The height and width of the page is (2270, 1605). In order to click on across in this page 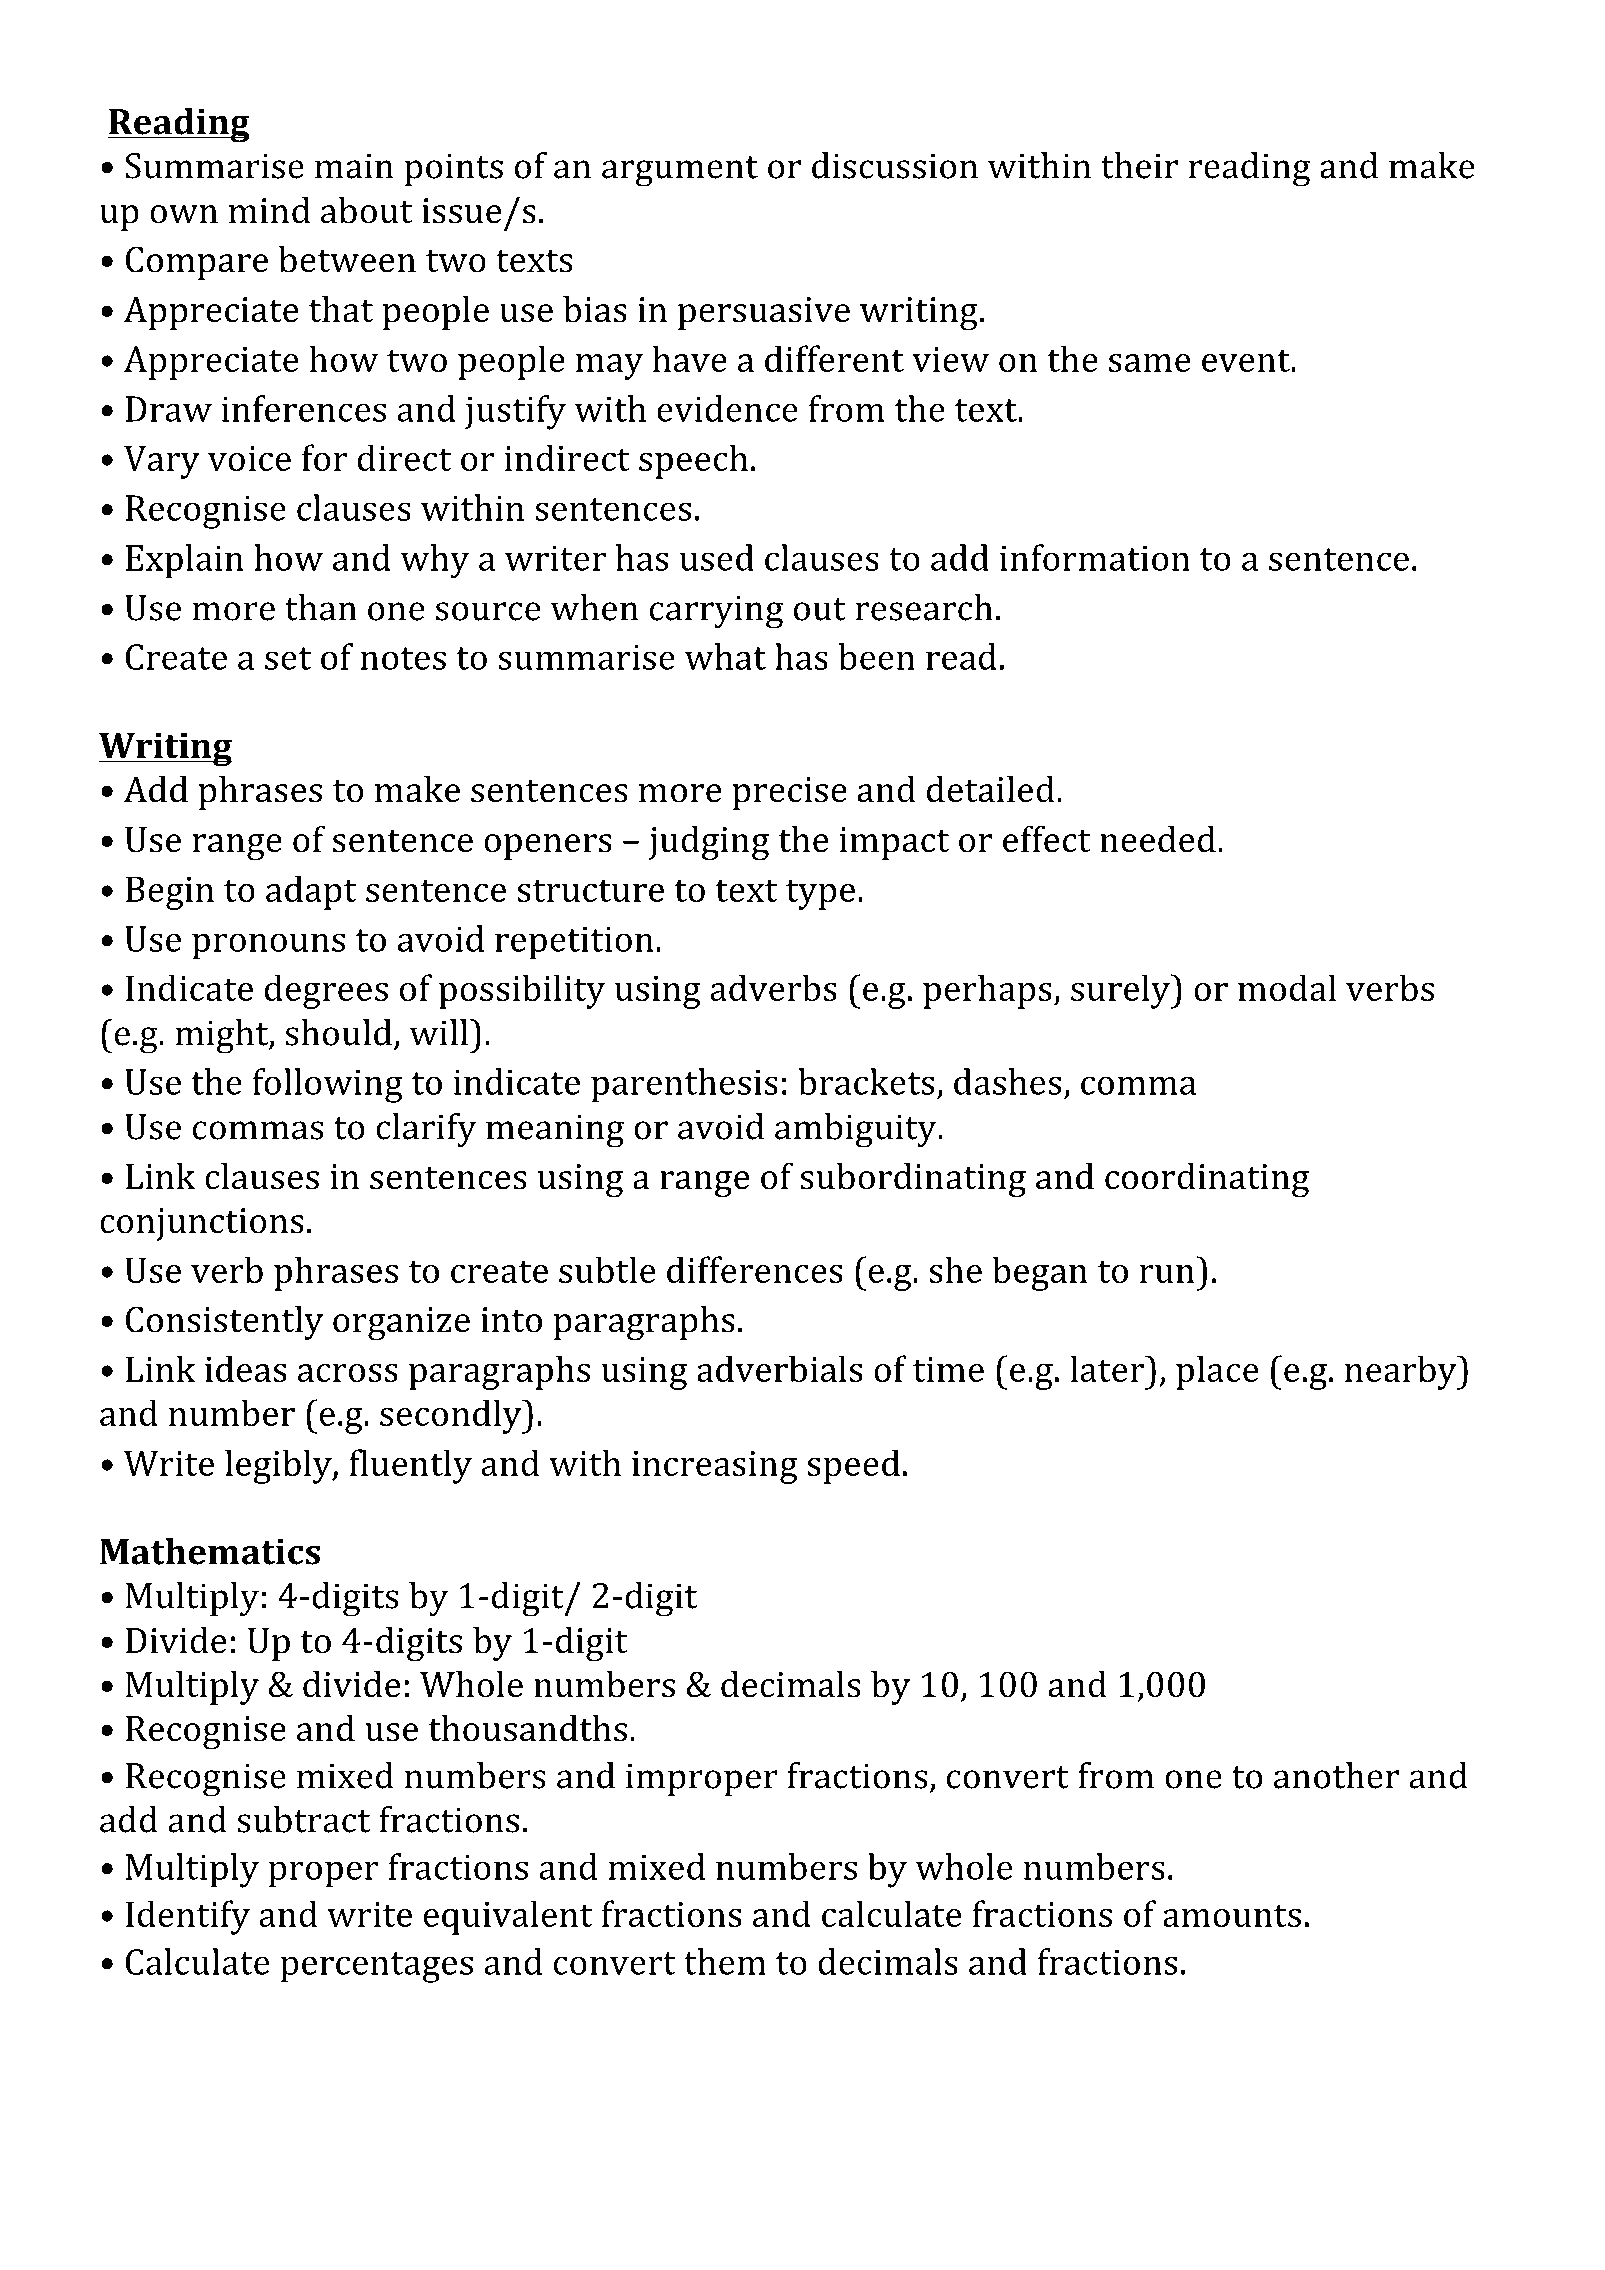, I will do `click(348, 1373)`.
